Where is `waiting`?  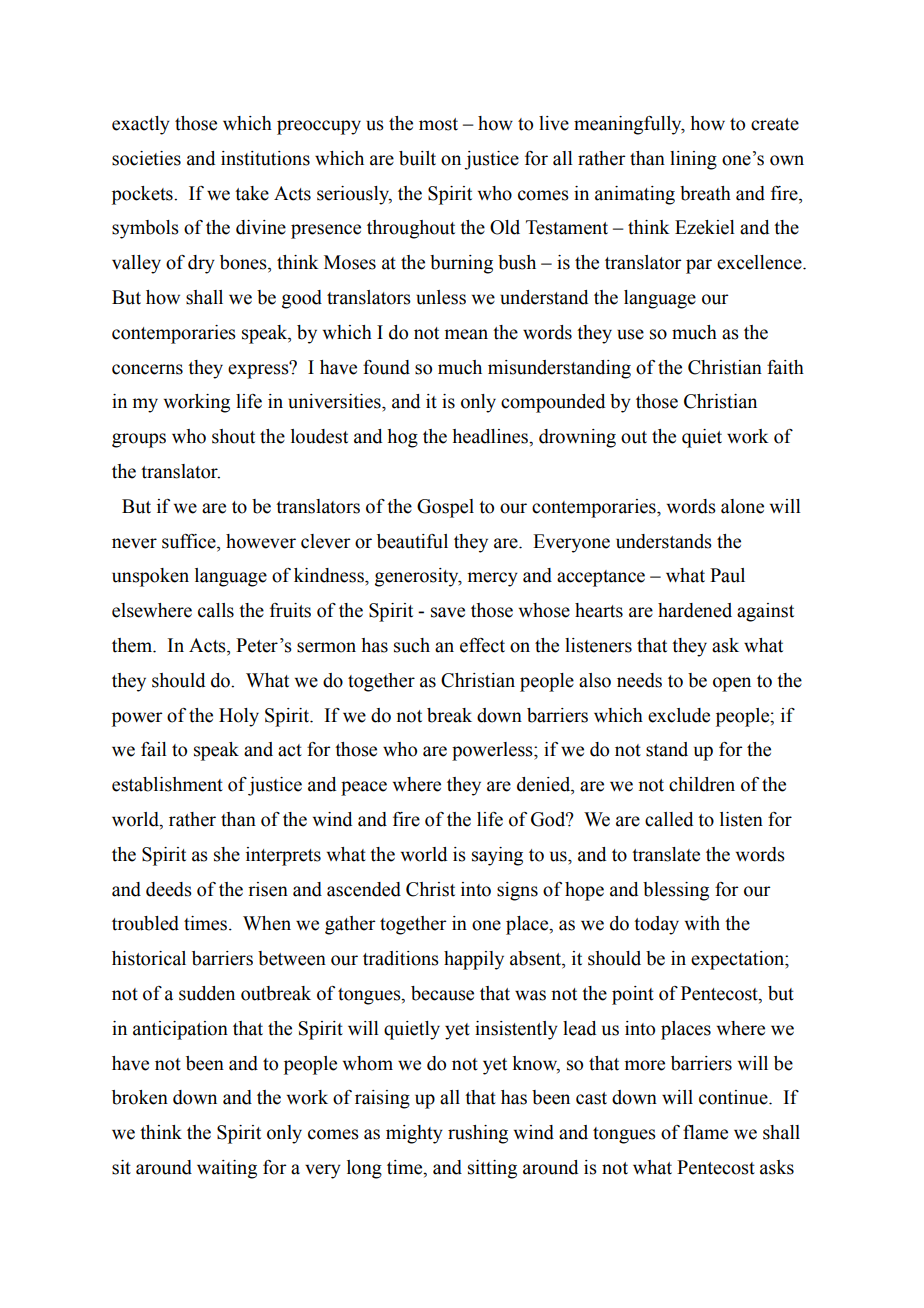
waiting is located at coordinates (227, 1169).
